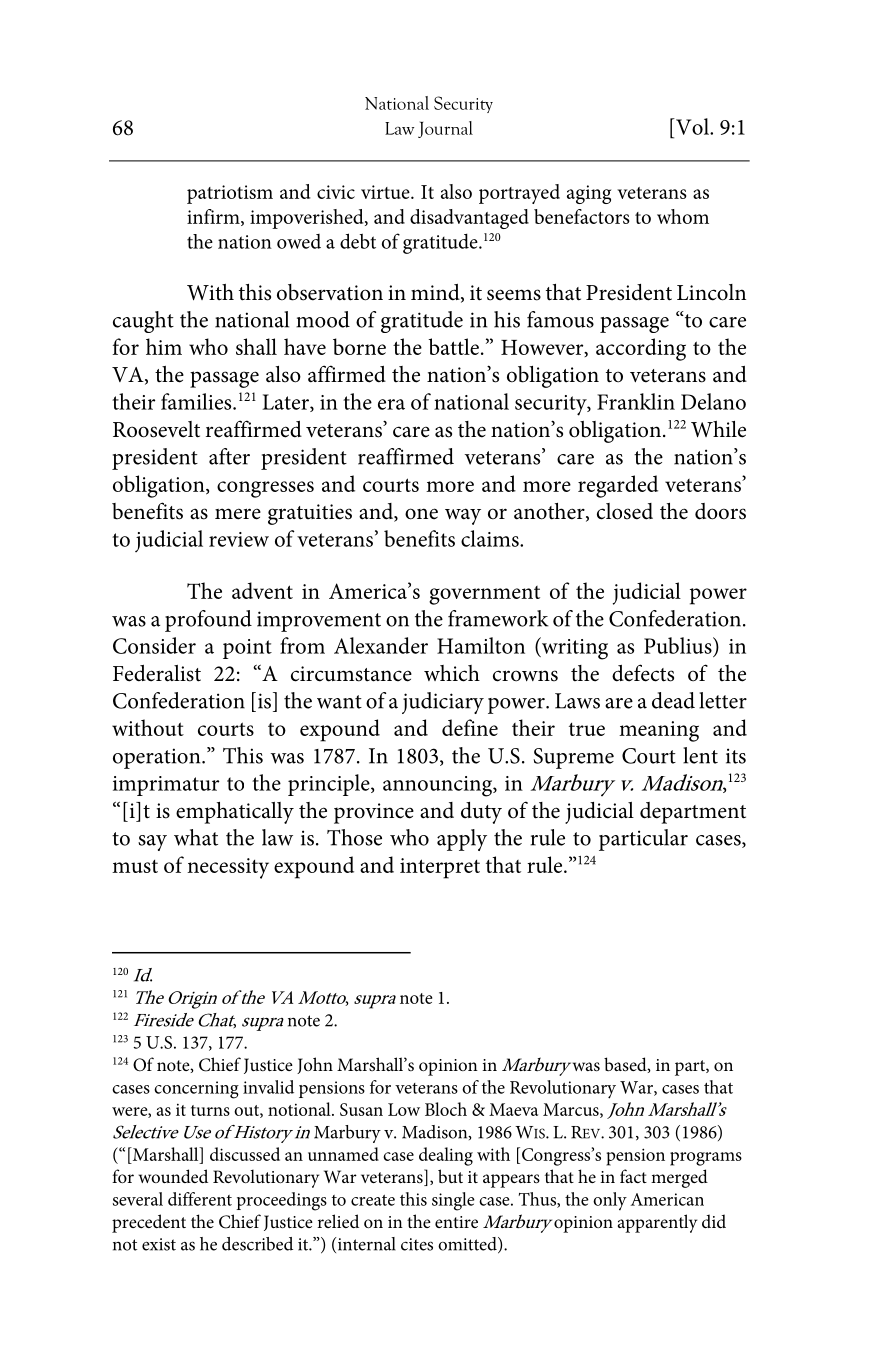 This screenshot has width=896, height=1345. I want to click on battle, so click(453, 346).
